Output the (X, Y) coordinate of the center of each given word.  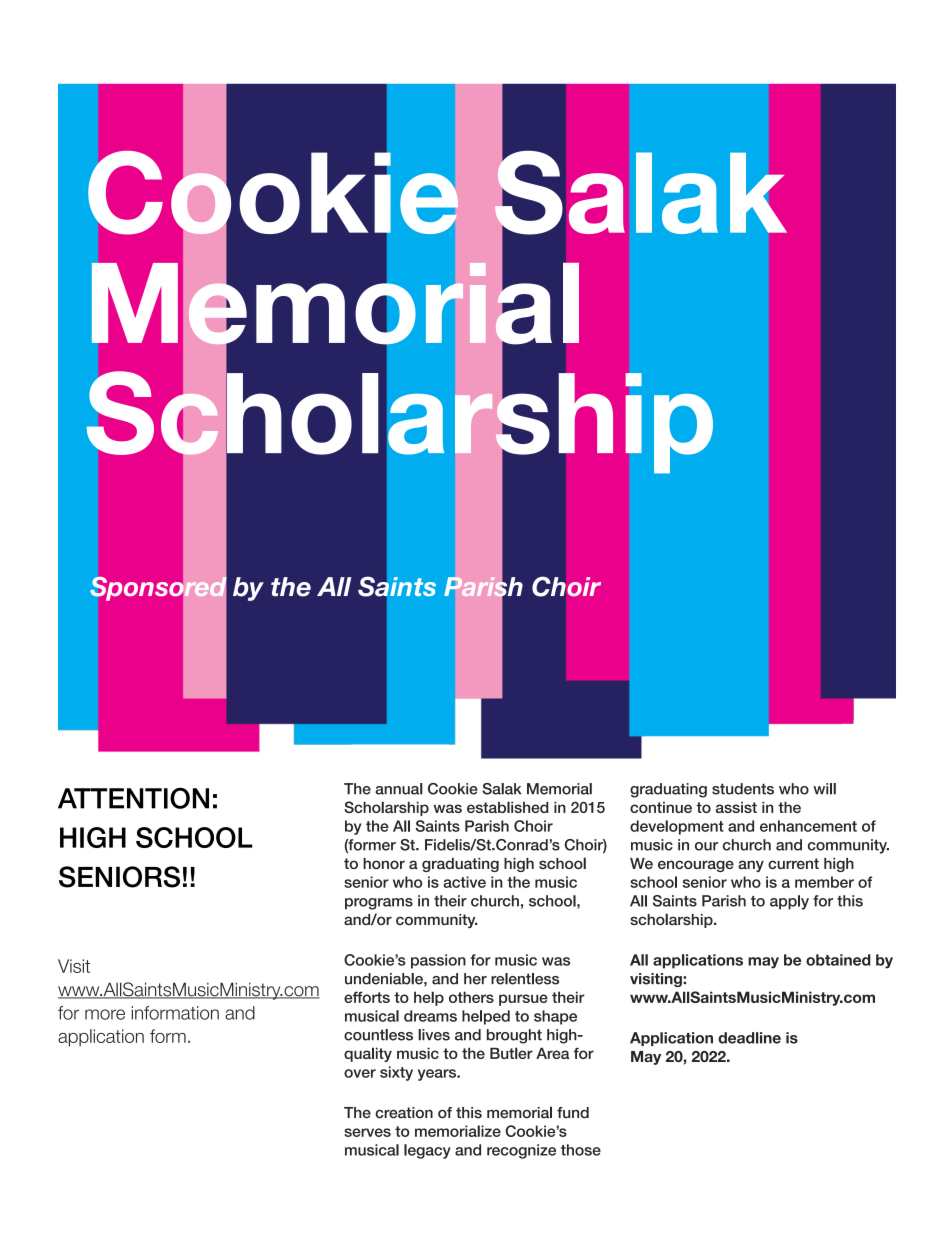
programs (379, 904)
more (105, 1014)
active (464, 882)
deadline (749, 1038)
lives (434, 1035)
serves (367, 1132)
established (508, 807)
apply (789, 902)
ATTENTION (133, 798)
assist (736, 807)
